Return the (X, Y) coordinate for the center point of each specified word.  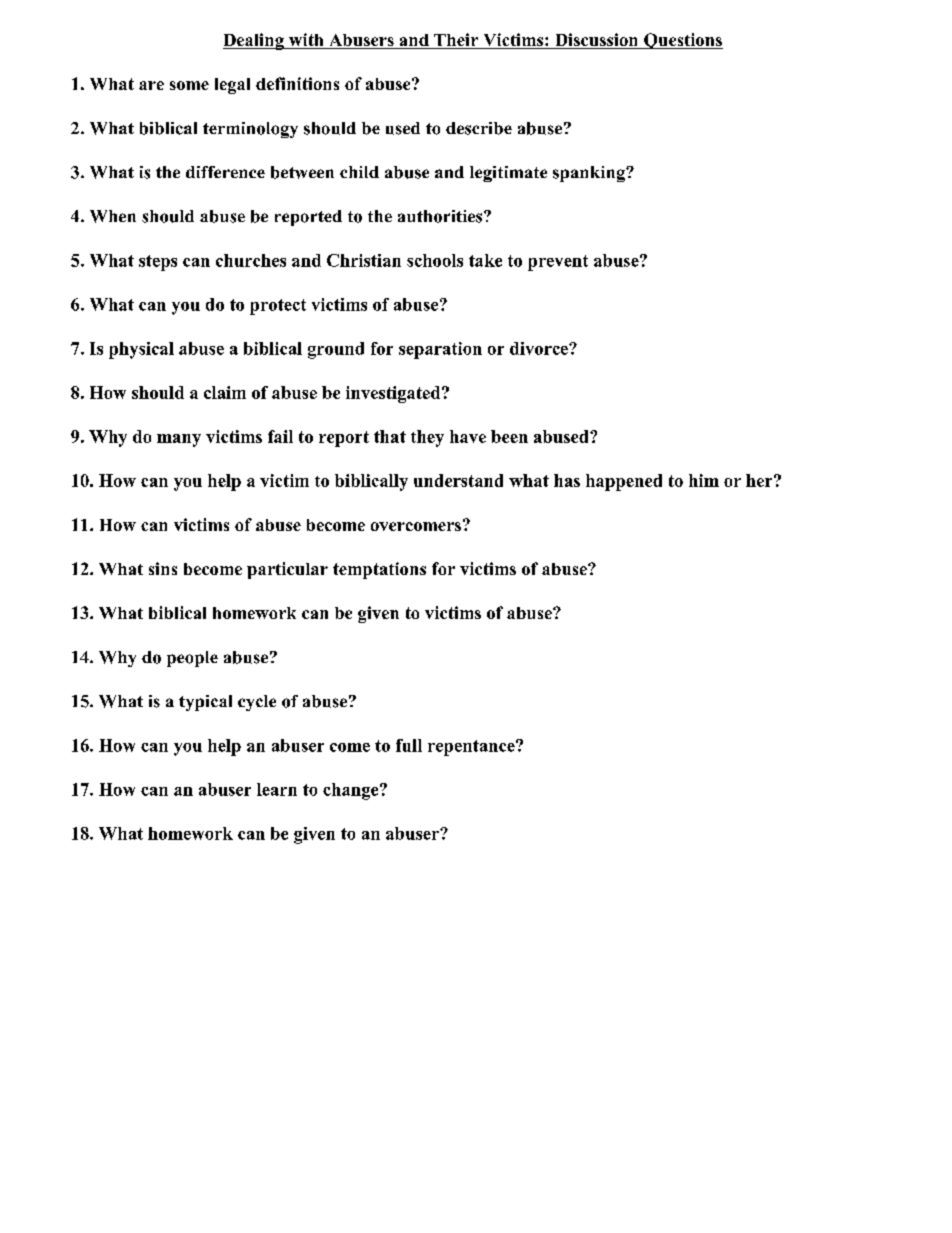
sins (163, 568)
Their (456, 41)
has (567, 480)
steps (158, 263)
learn (277, 789)
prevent (558, 263)
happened (624, 482)
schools (435, 260)
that (390, 436)
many (179, 440)
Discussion (596, 41)
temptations (379, 570)
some (189, 85)
